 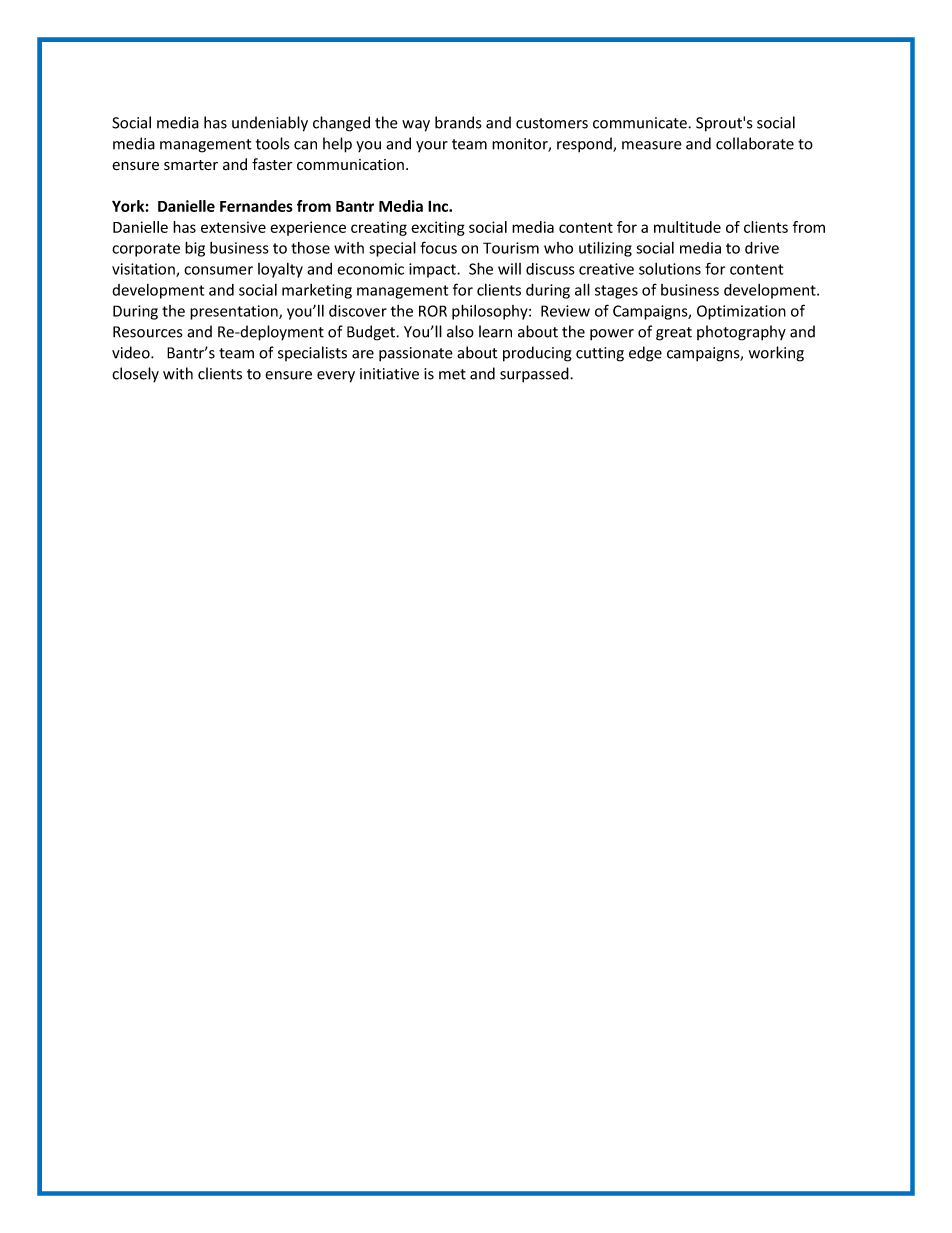 What do you see at coordinates (270, 124) in the screenshot?
I see `undeniably` at bounding box center [270, 124].
